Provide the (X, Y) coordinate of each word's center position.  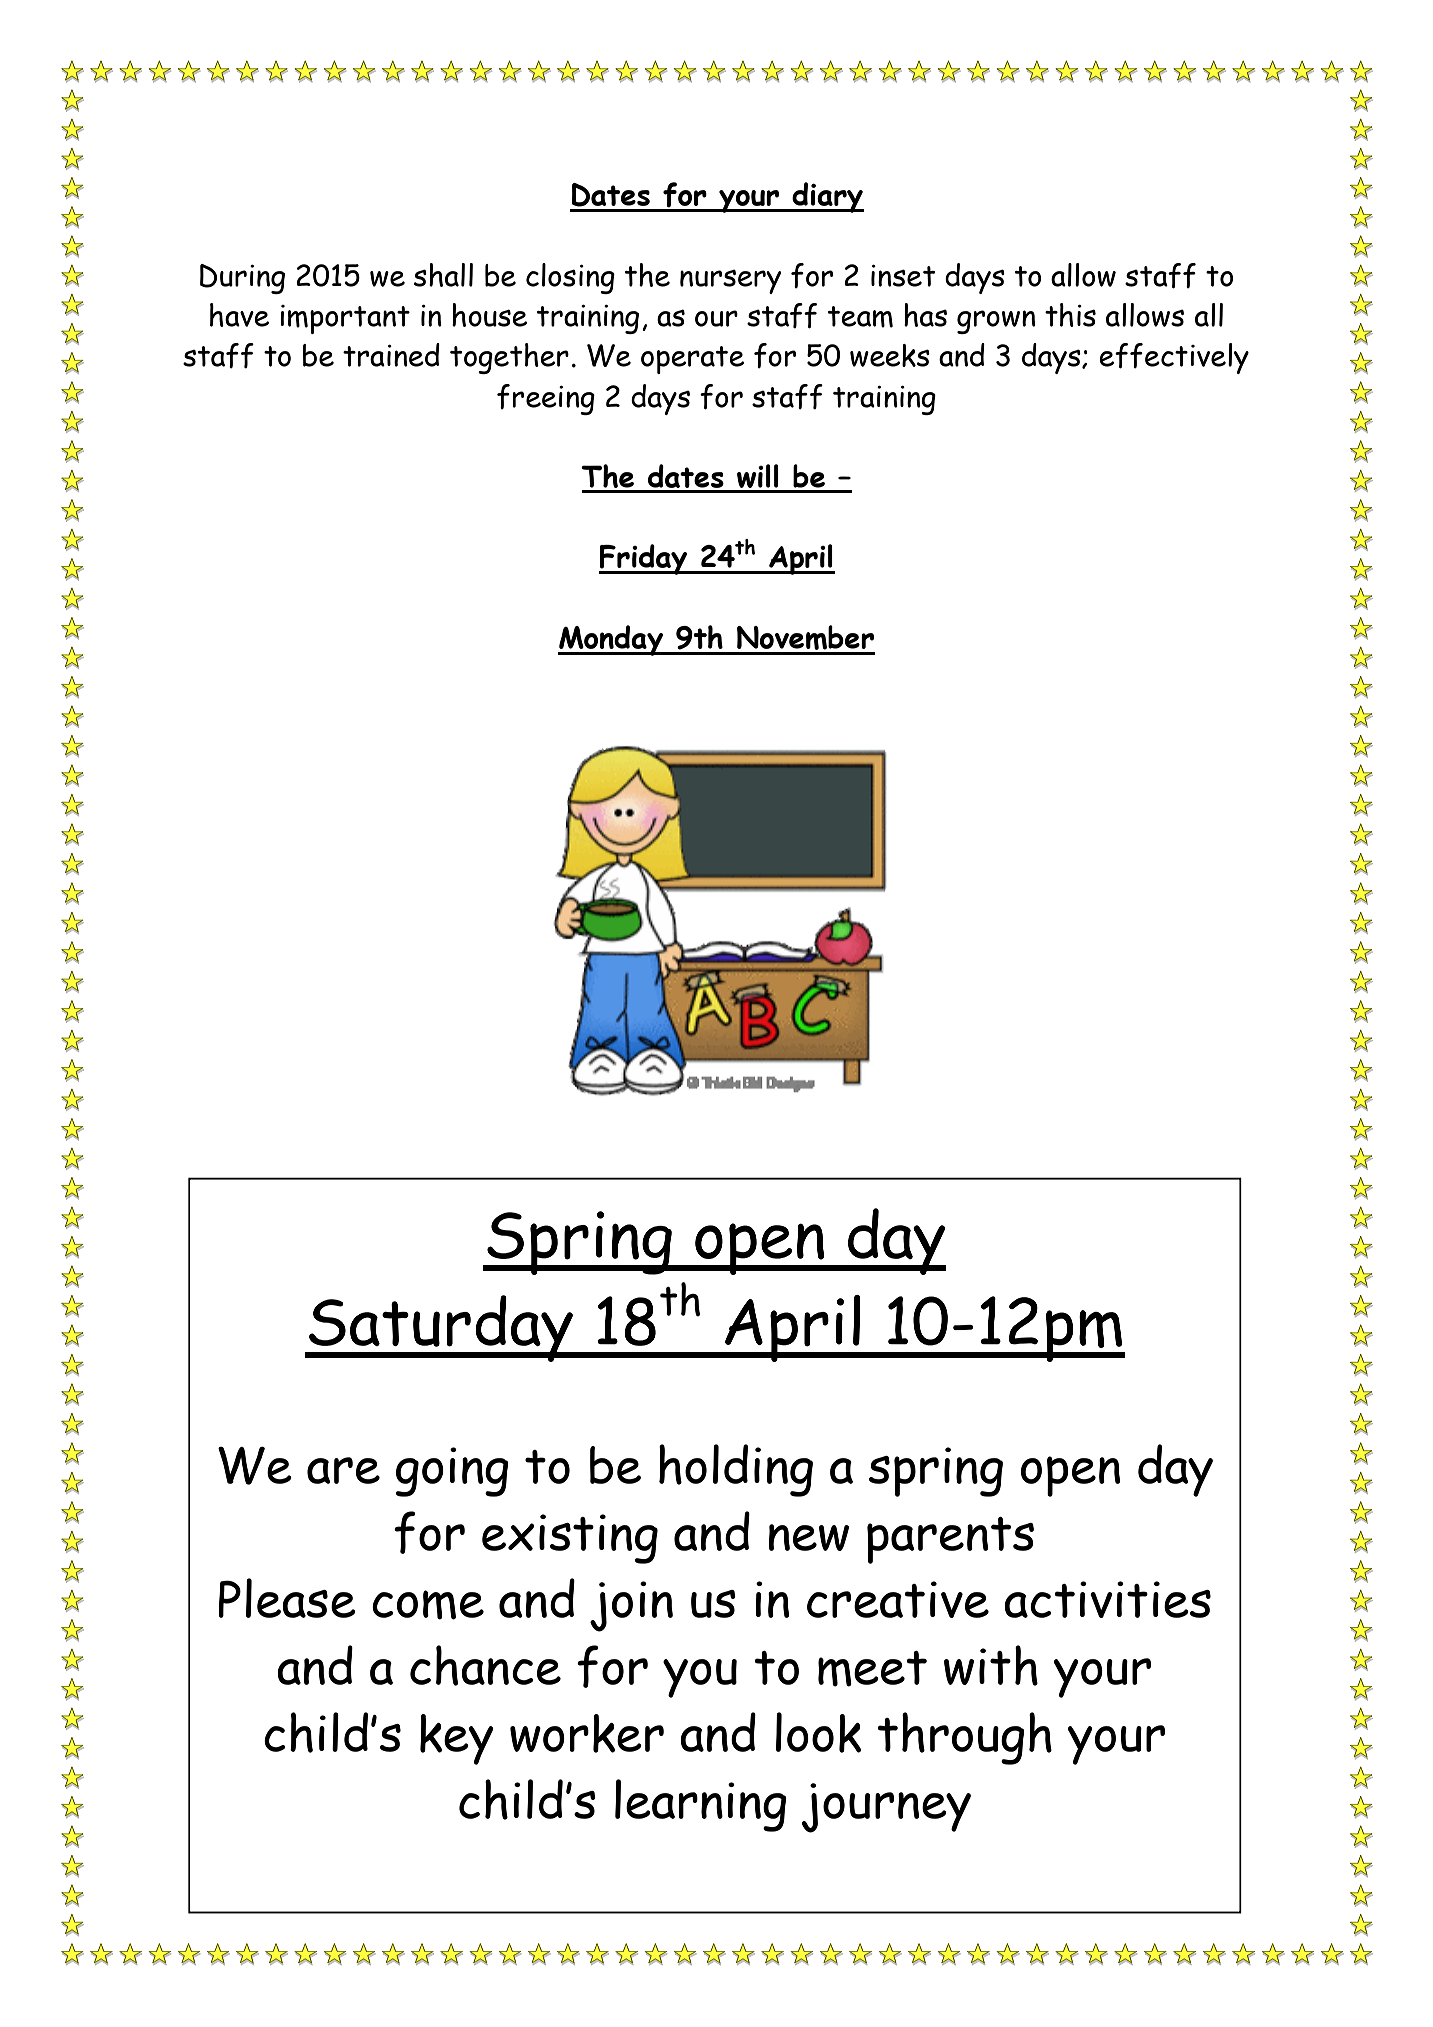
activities (1107, 1599)
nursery (730, 282)
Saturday (441, 1328)
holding (736, 1470)
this (1070, 315)
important (345, 319)
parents (950, 1540)
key (457, 1739)
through (964, 1738)
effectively (1174, 358)
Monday (612, 640)
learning (701, 1805)
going (452, 1472)
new (809, 1537)
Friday (644, 559)
